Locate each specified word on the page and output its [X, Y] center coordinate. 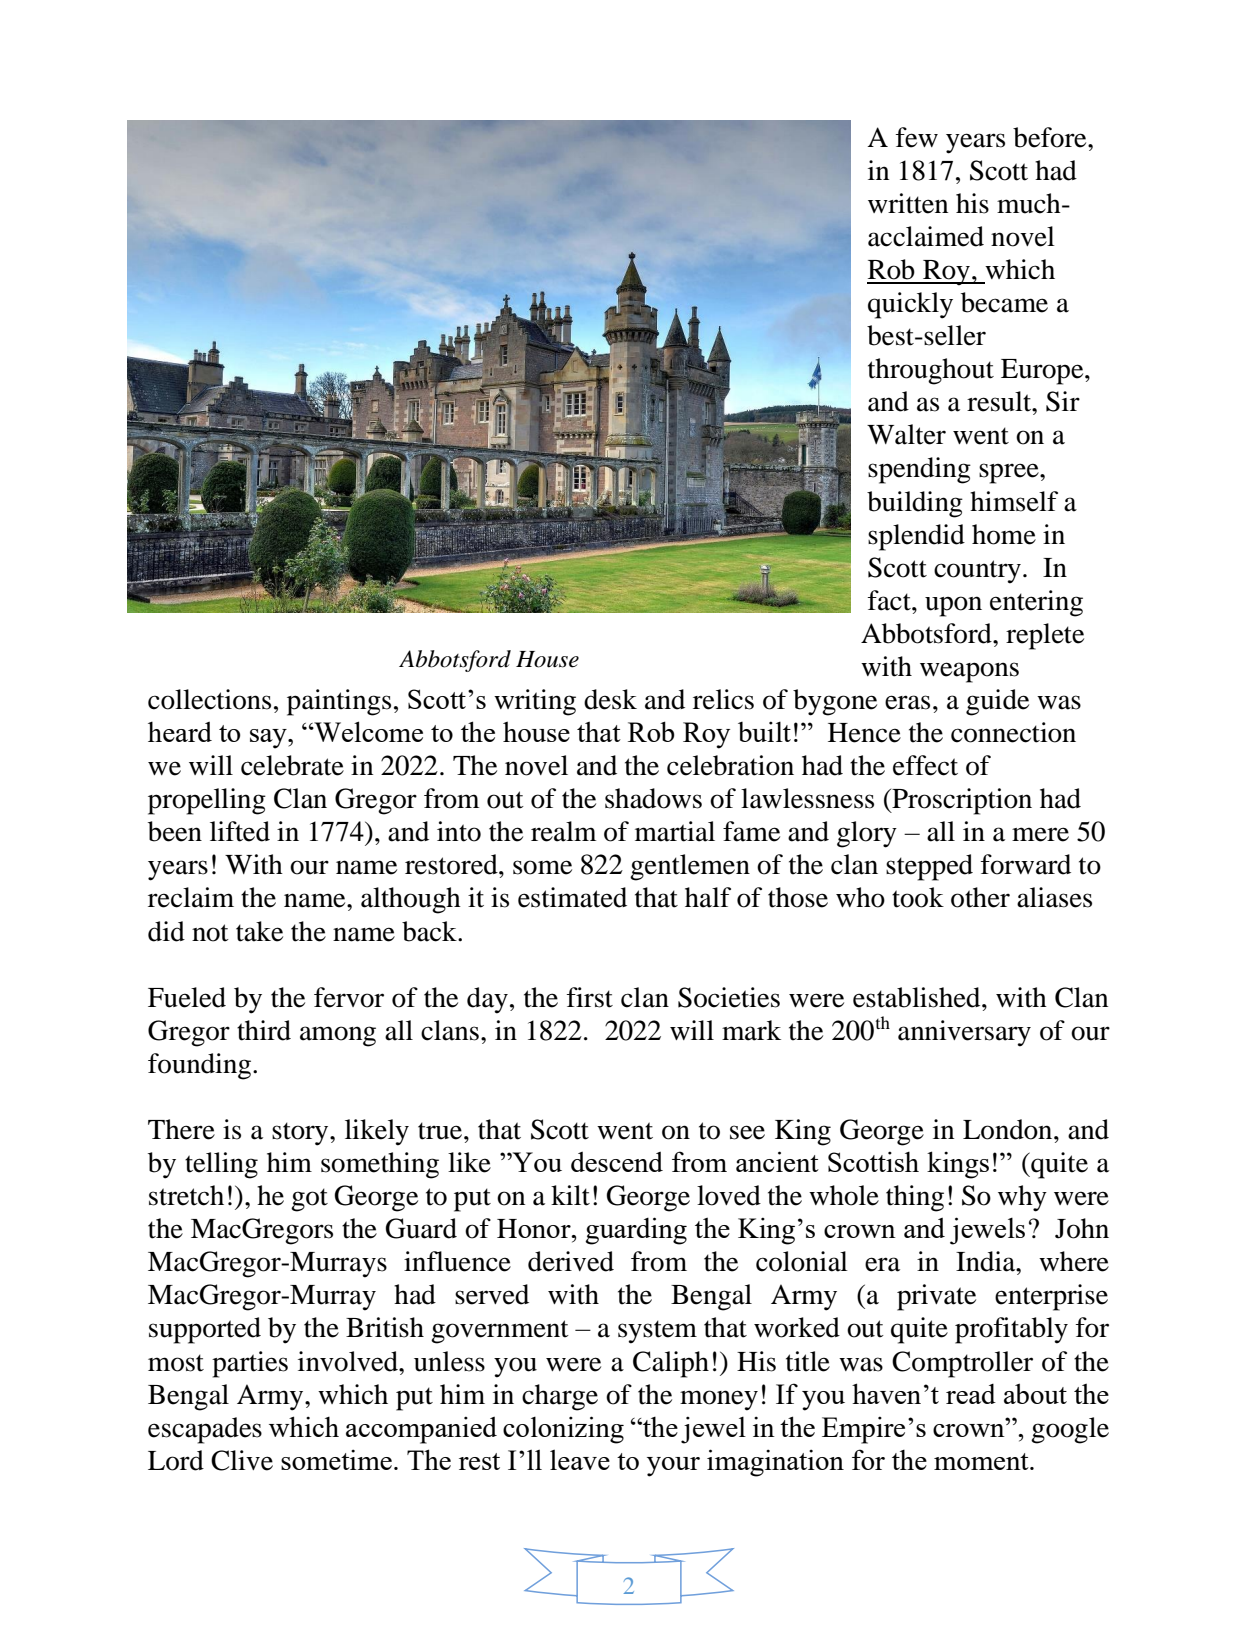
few [917, 137]
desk [610, 699]
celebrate [292, 765]
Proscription [961, 801]
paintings [339, 702]
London [1009, 1129]
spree [1010, 473]
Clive [242, 1460]
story [301, 1134]
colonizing [563, 1430]
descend [617, 1161]
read [971, 1394]
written [908, 203]
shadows [653, 798]
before [1051, 137]
